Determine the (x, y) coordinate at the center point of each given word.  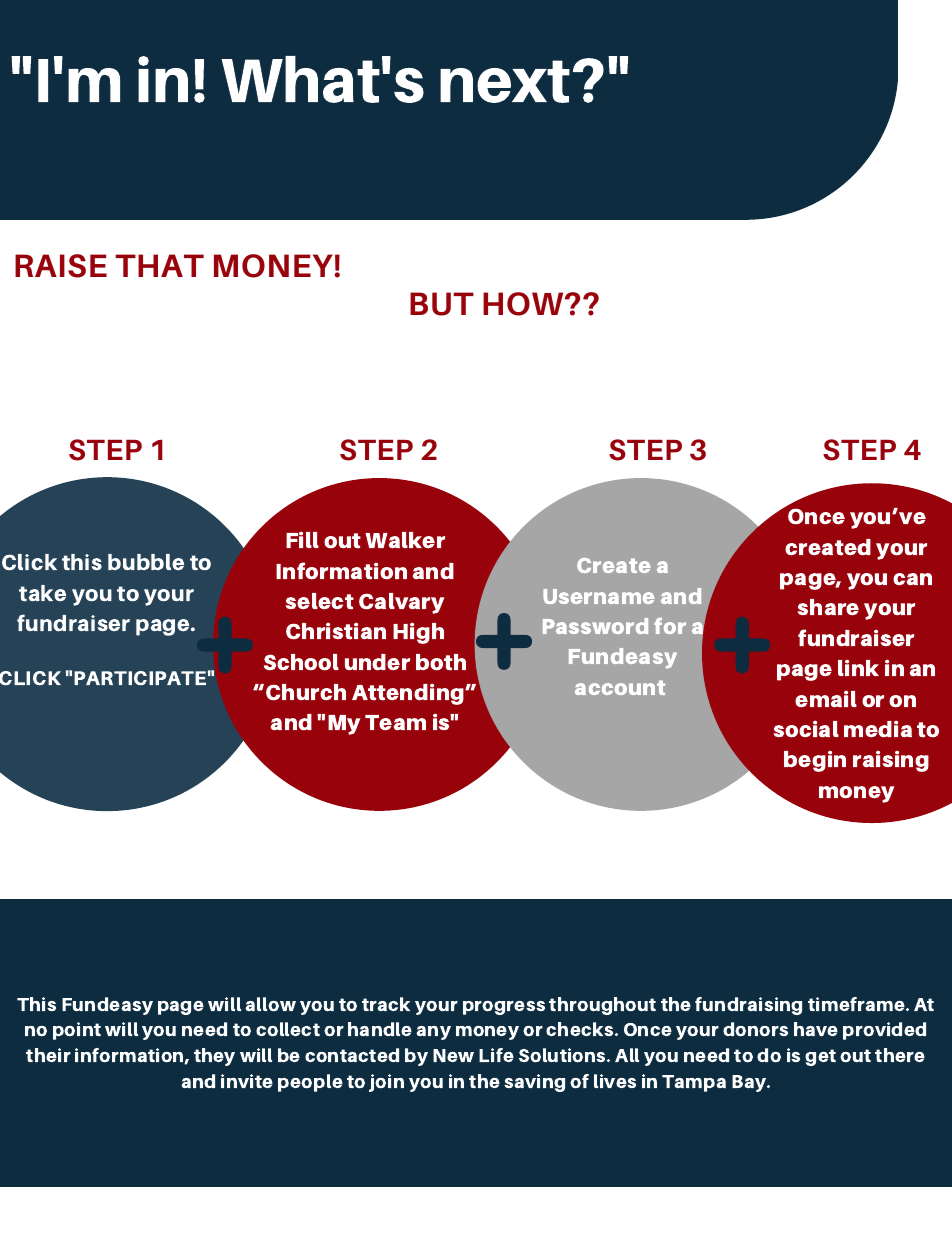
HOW (524, 304)
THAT (159, 265)
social (806, 729)
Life (496, 1055)
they (214, 1057)
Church (306, 692)
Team (395, 723)
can (912, 579)
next (505, 81)
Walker (405, 540)
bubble (146, 562)
